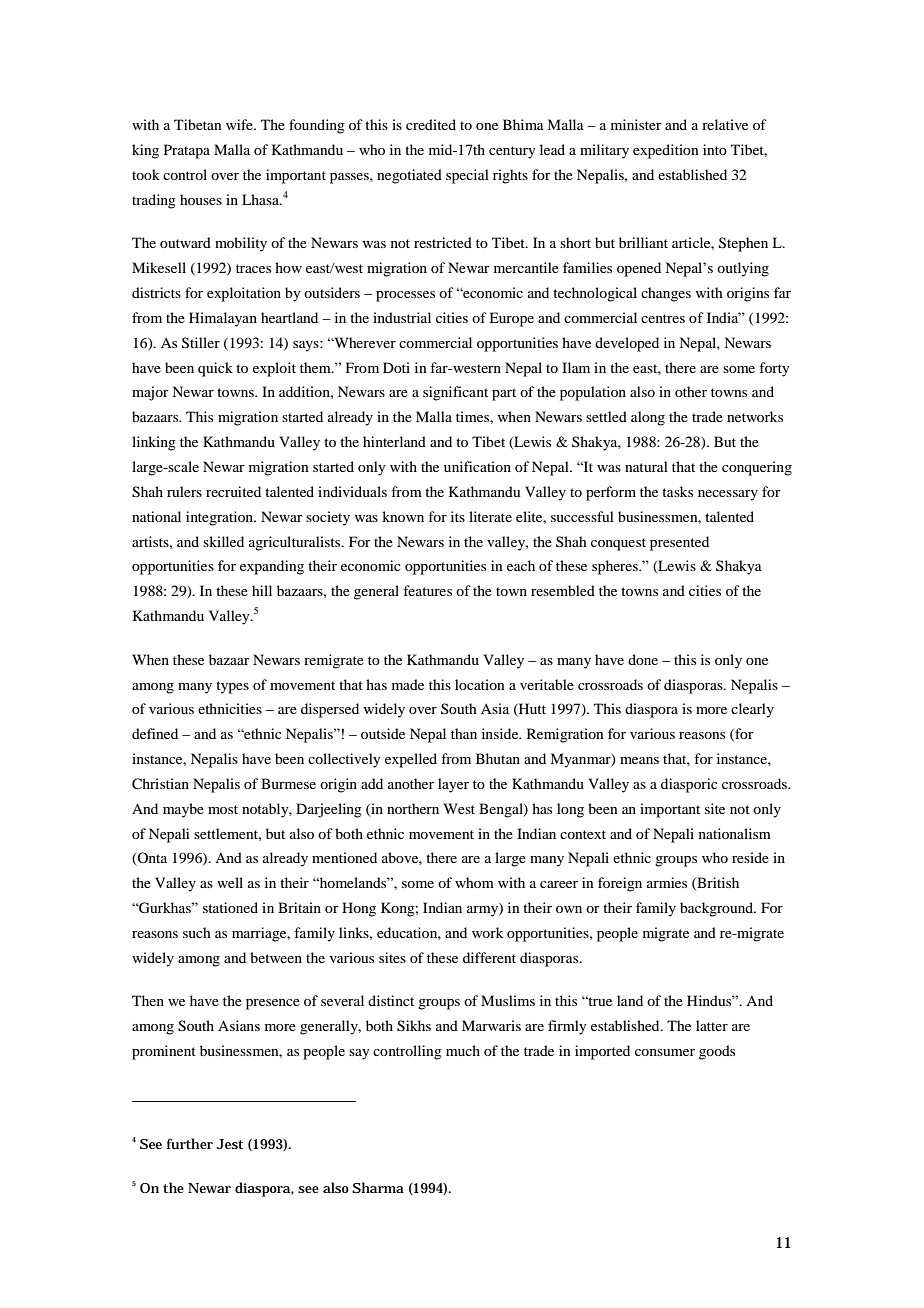  I want to click on forty, so click(774, 369).
